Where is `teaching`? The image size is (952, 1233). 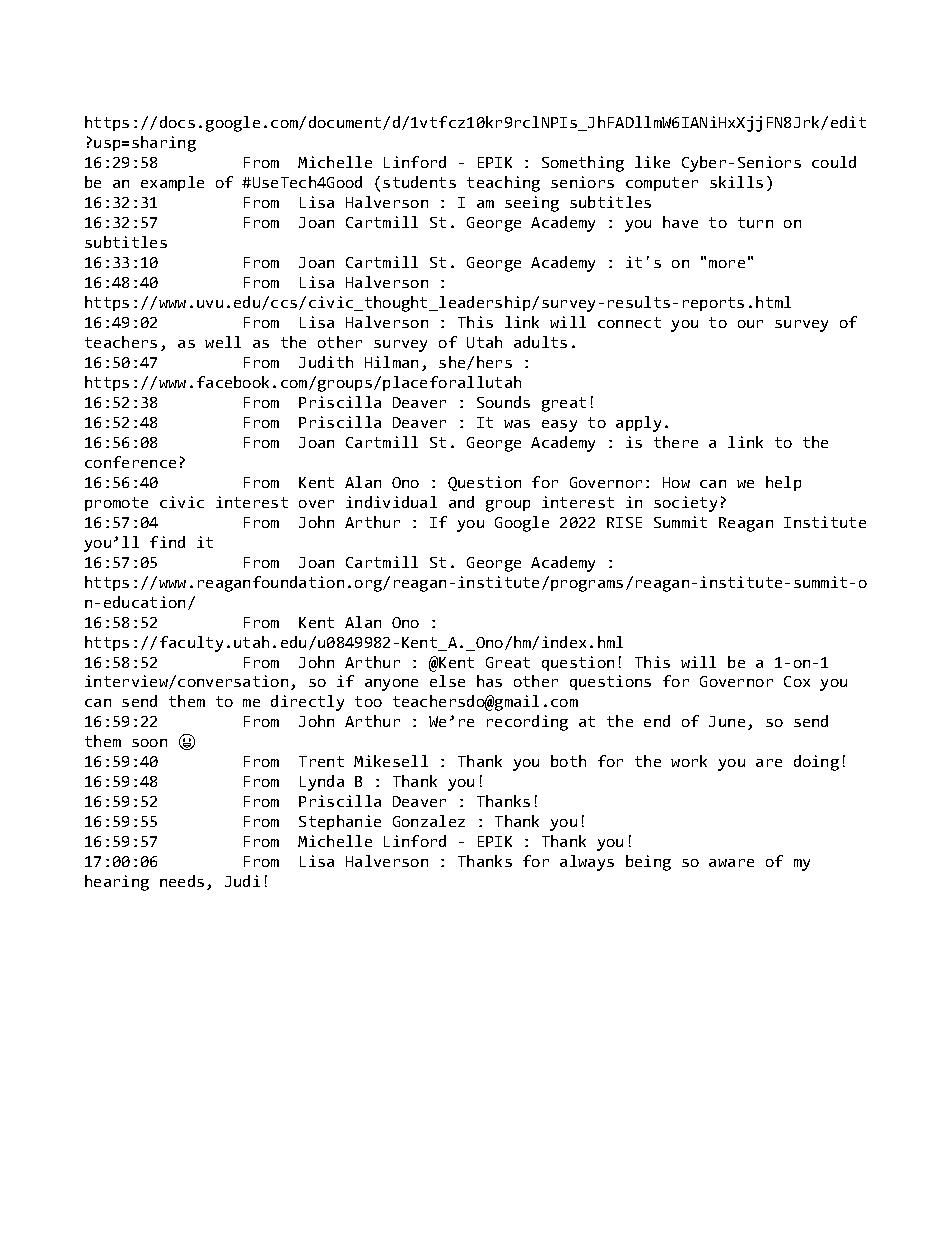
teaching is located at coordinates (503, 184).
